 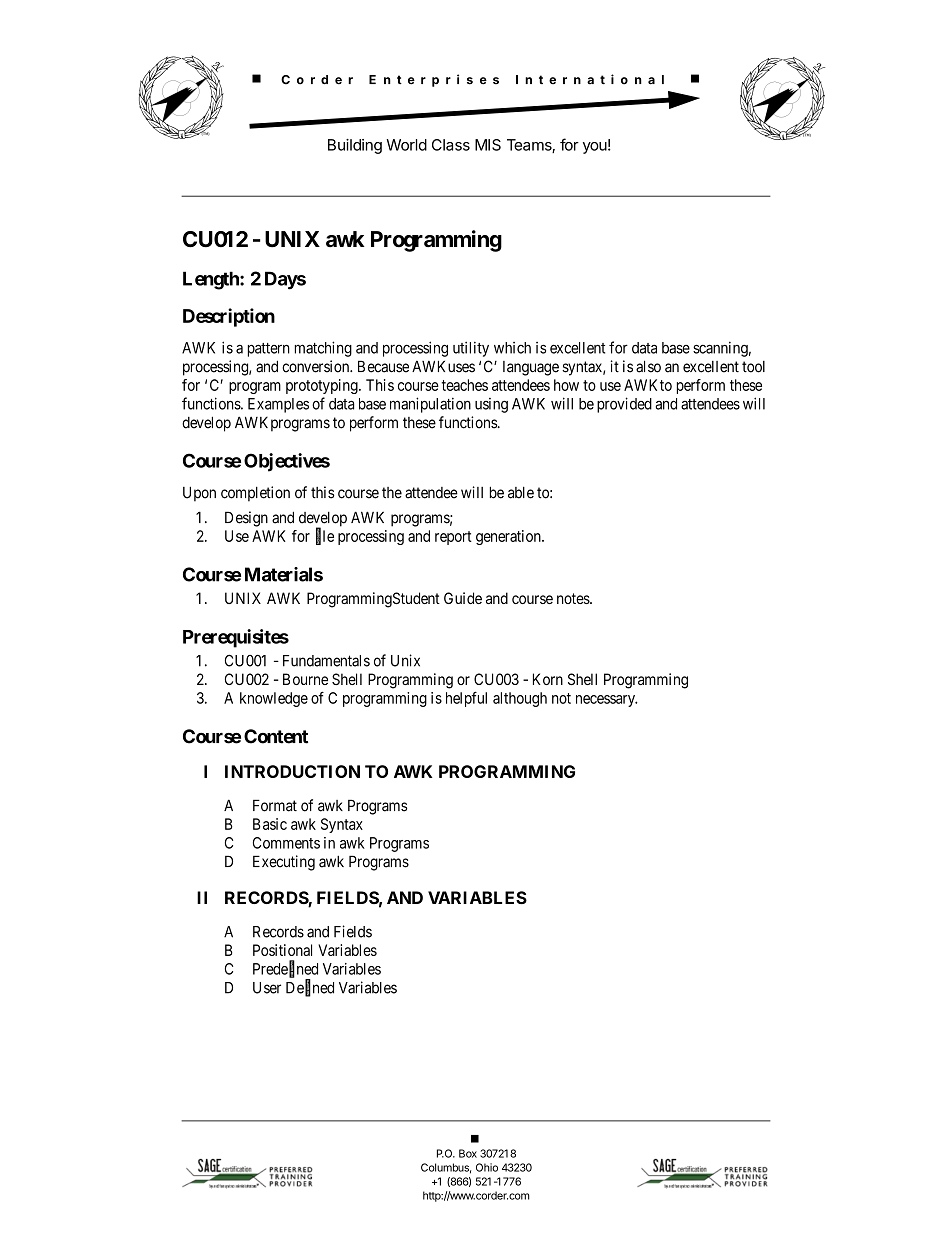 I want to click on helpful, so click(x=466, y=699).
